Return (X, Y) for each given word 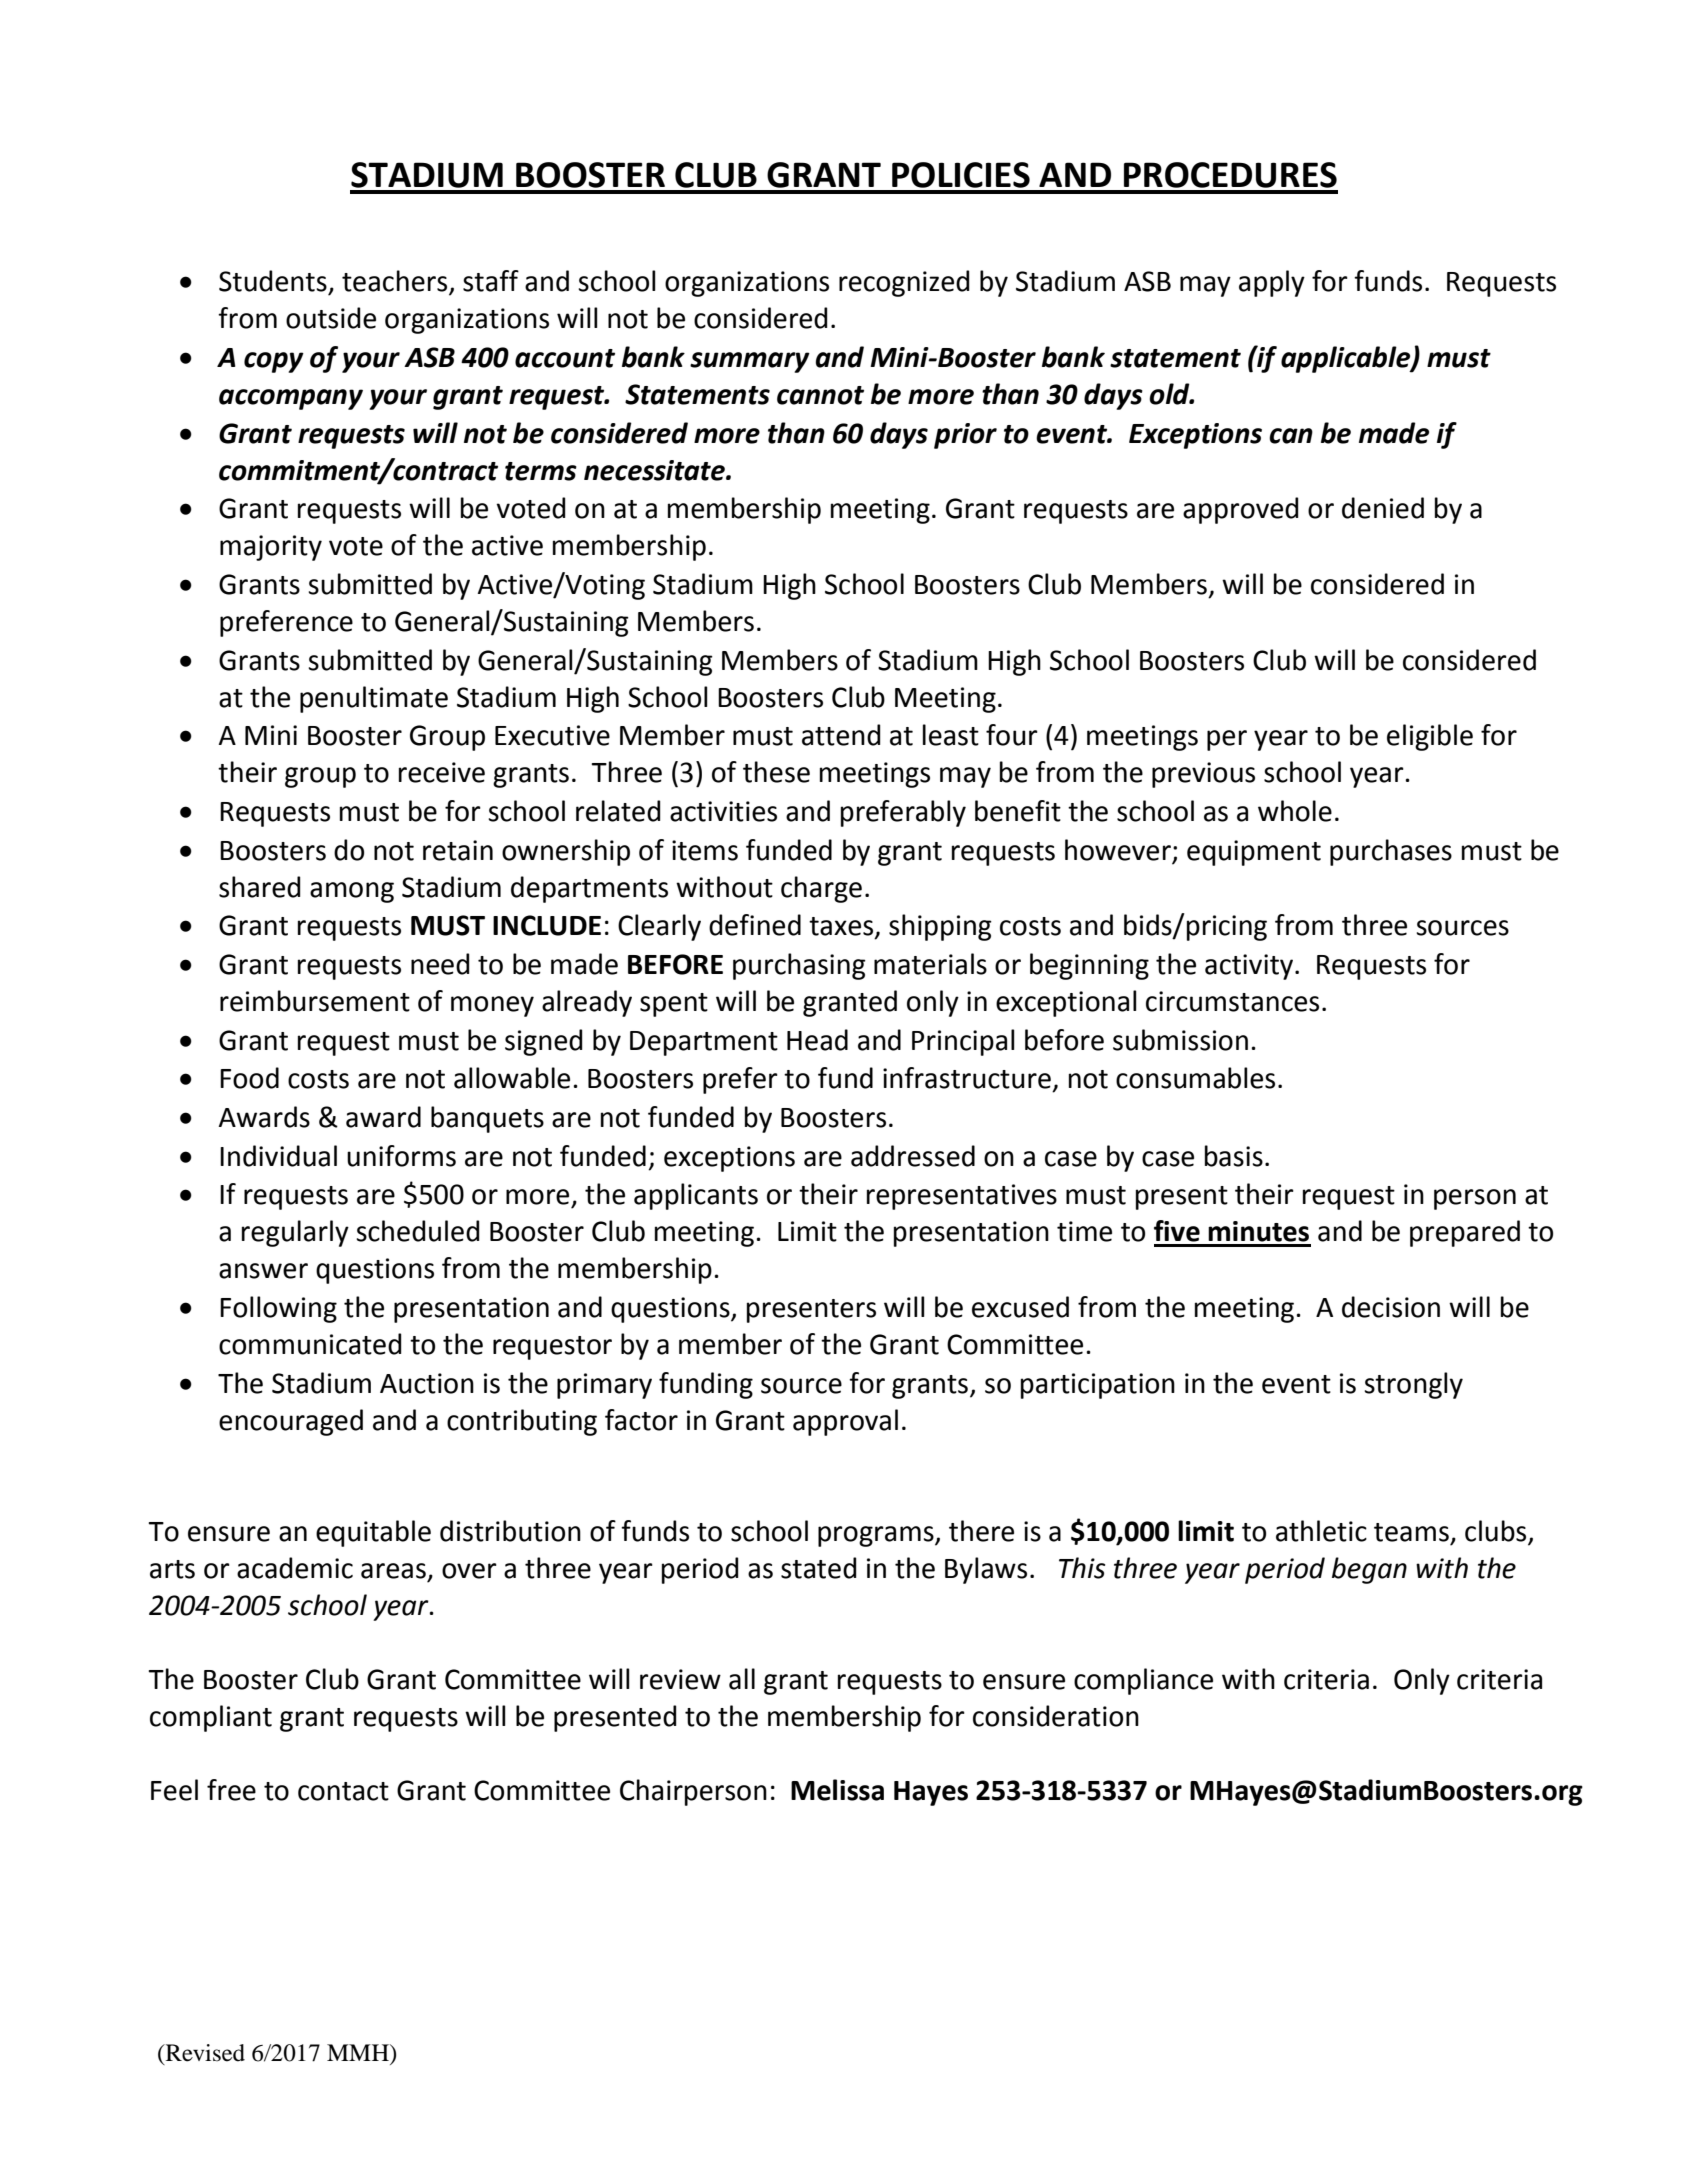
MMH (359, 2052)
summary (750, 362)
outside (331, 318)
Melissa (837, 1790)
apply (1272, 283)
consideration (1056, 1716)
